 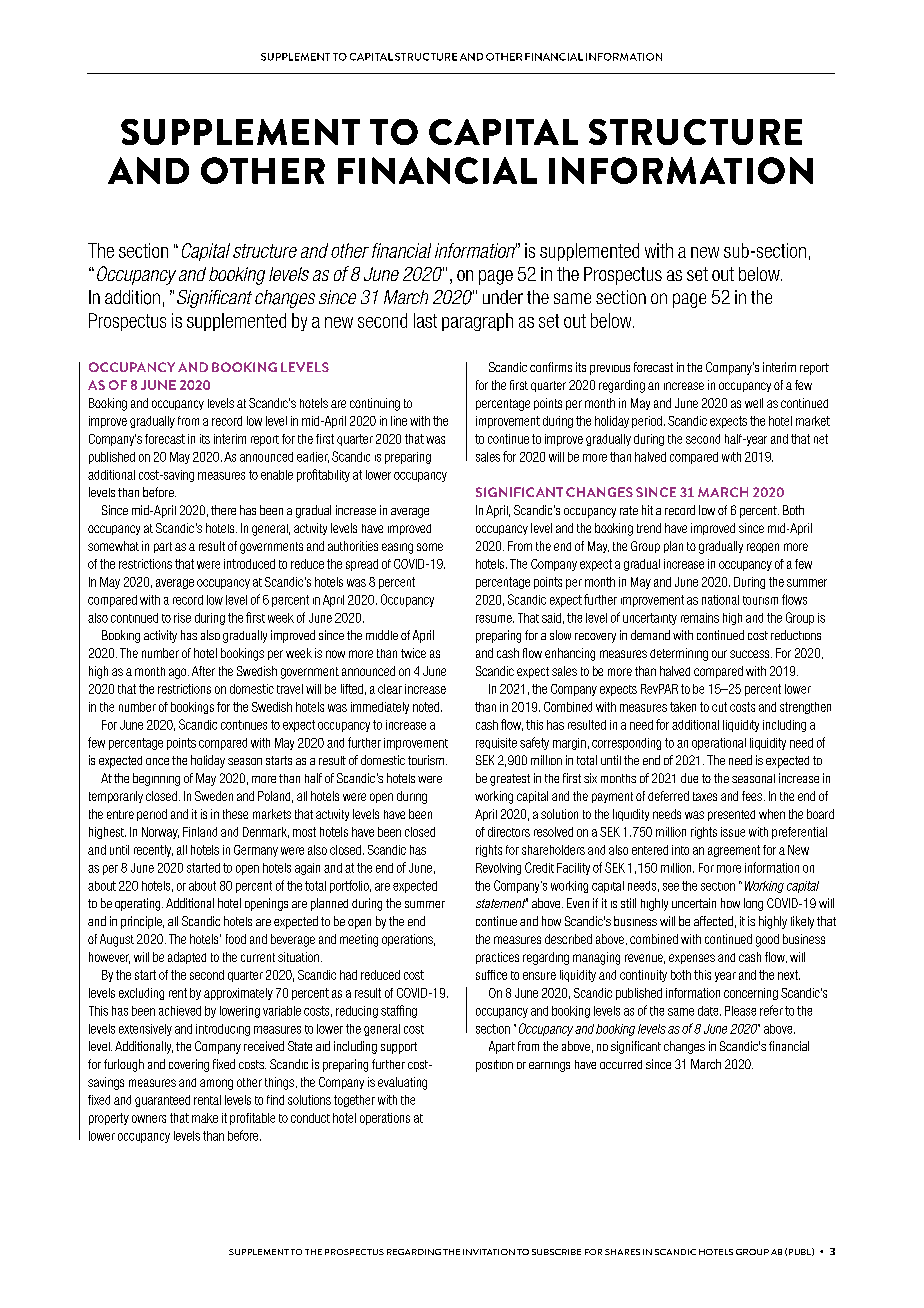 What do you see at coordinates (205, 1118) in the page?
I see `make` at bounding box center [205, 1118].
